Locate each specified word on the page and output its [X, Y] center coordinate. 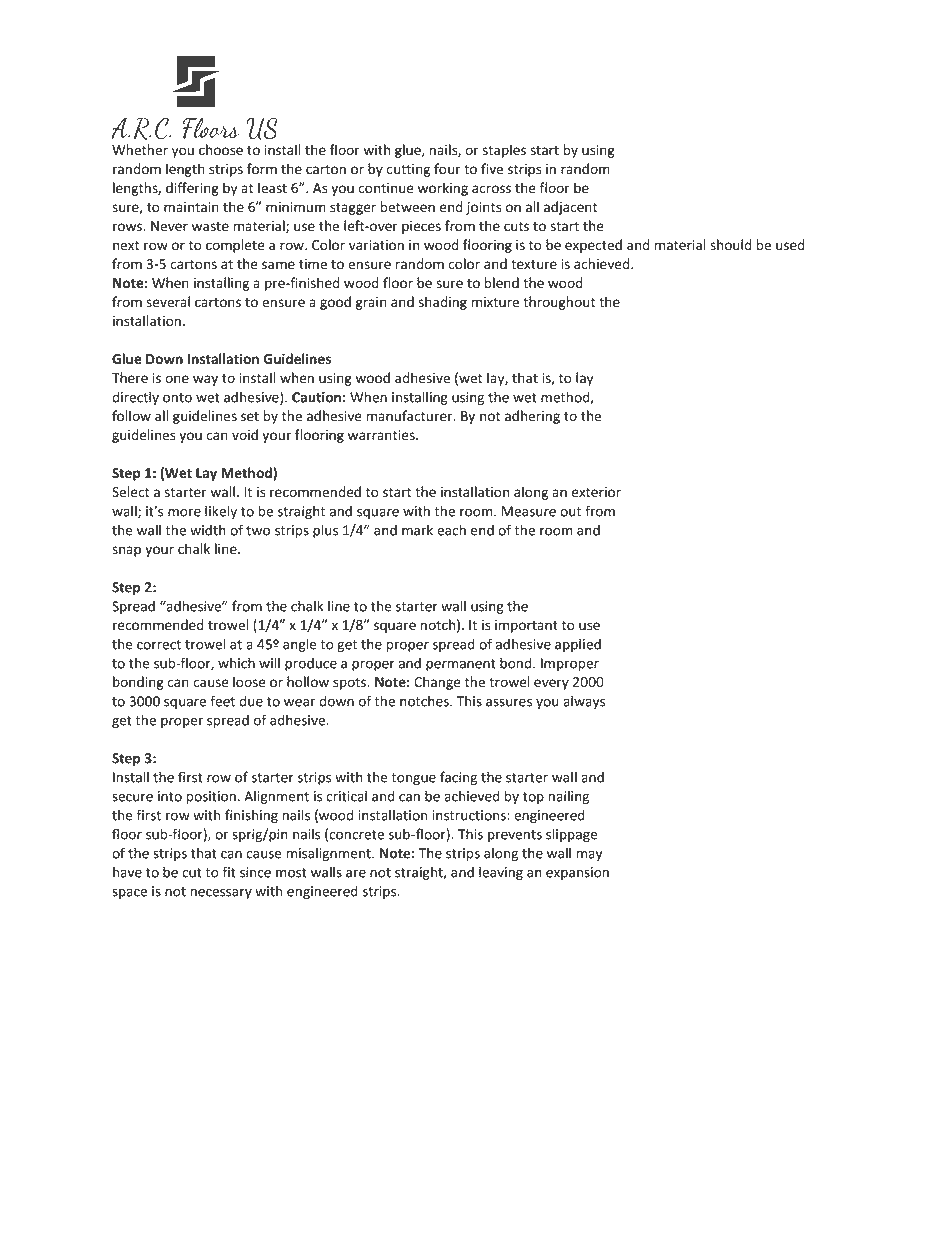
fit [229, 872]
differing [192, 189]
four [447, 168]
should [730, 245]
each [451, 530]
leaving [501, 873]
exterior [596, 492]
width [208, 530]
